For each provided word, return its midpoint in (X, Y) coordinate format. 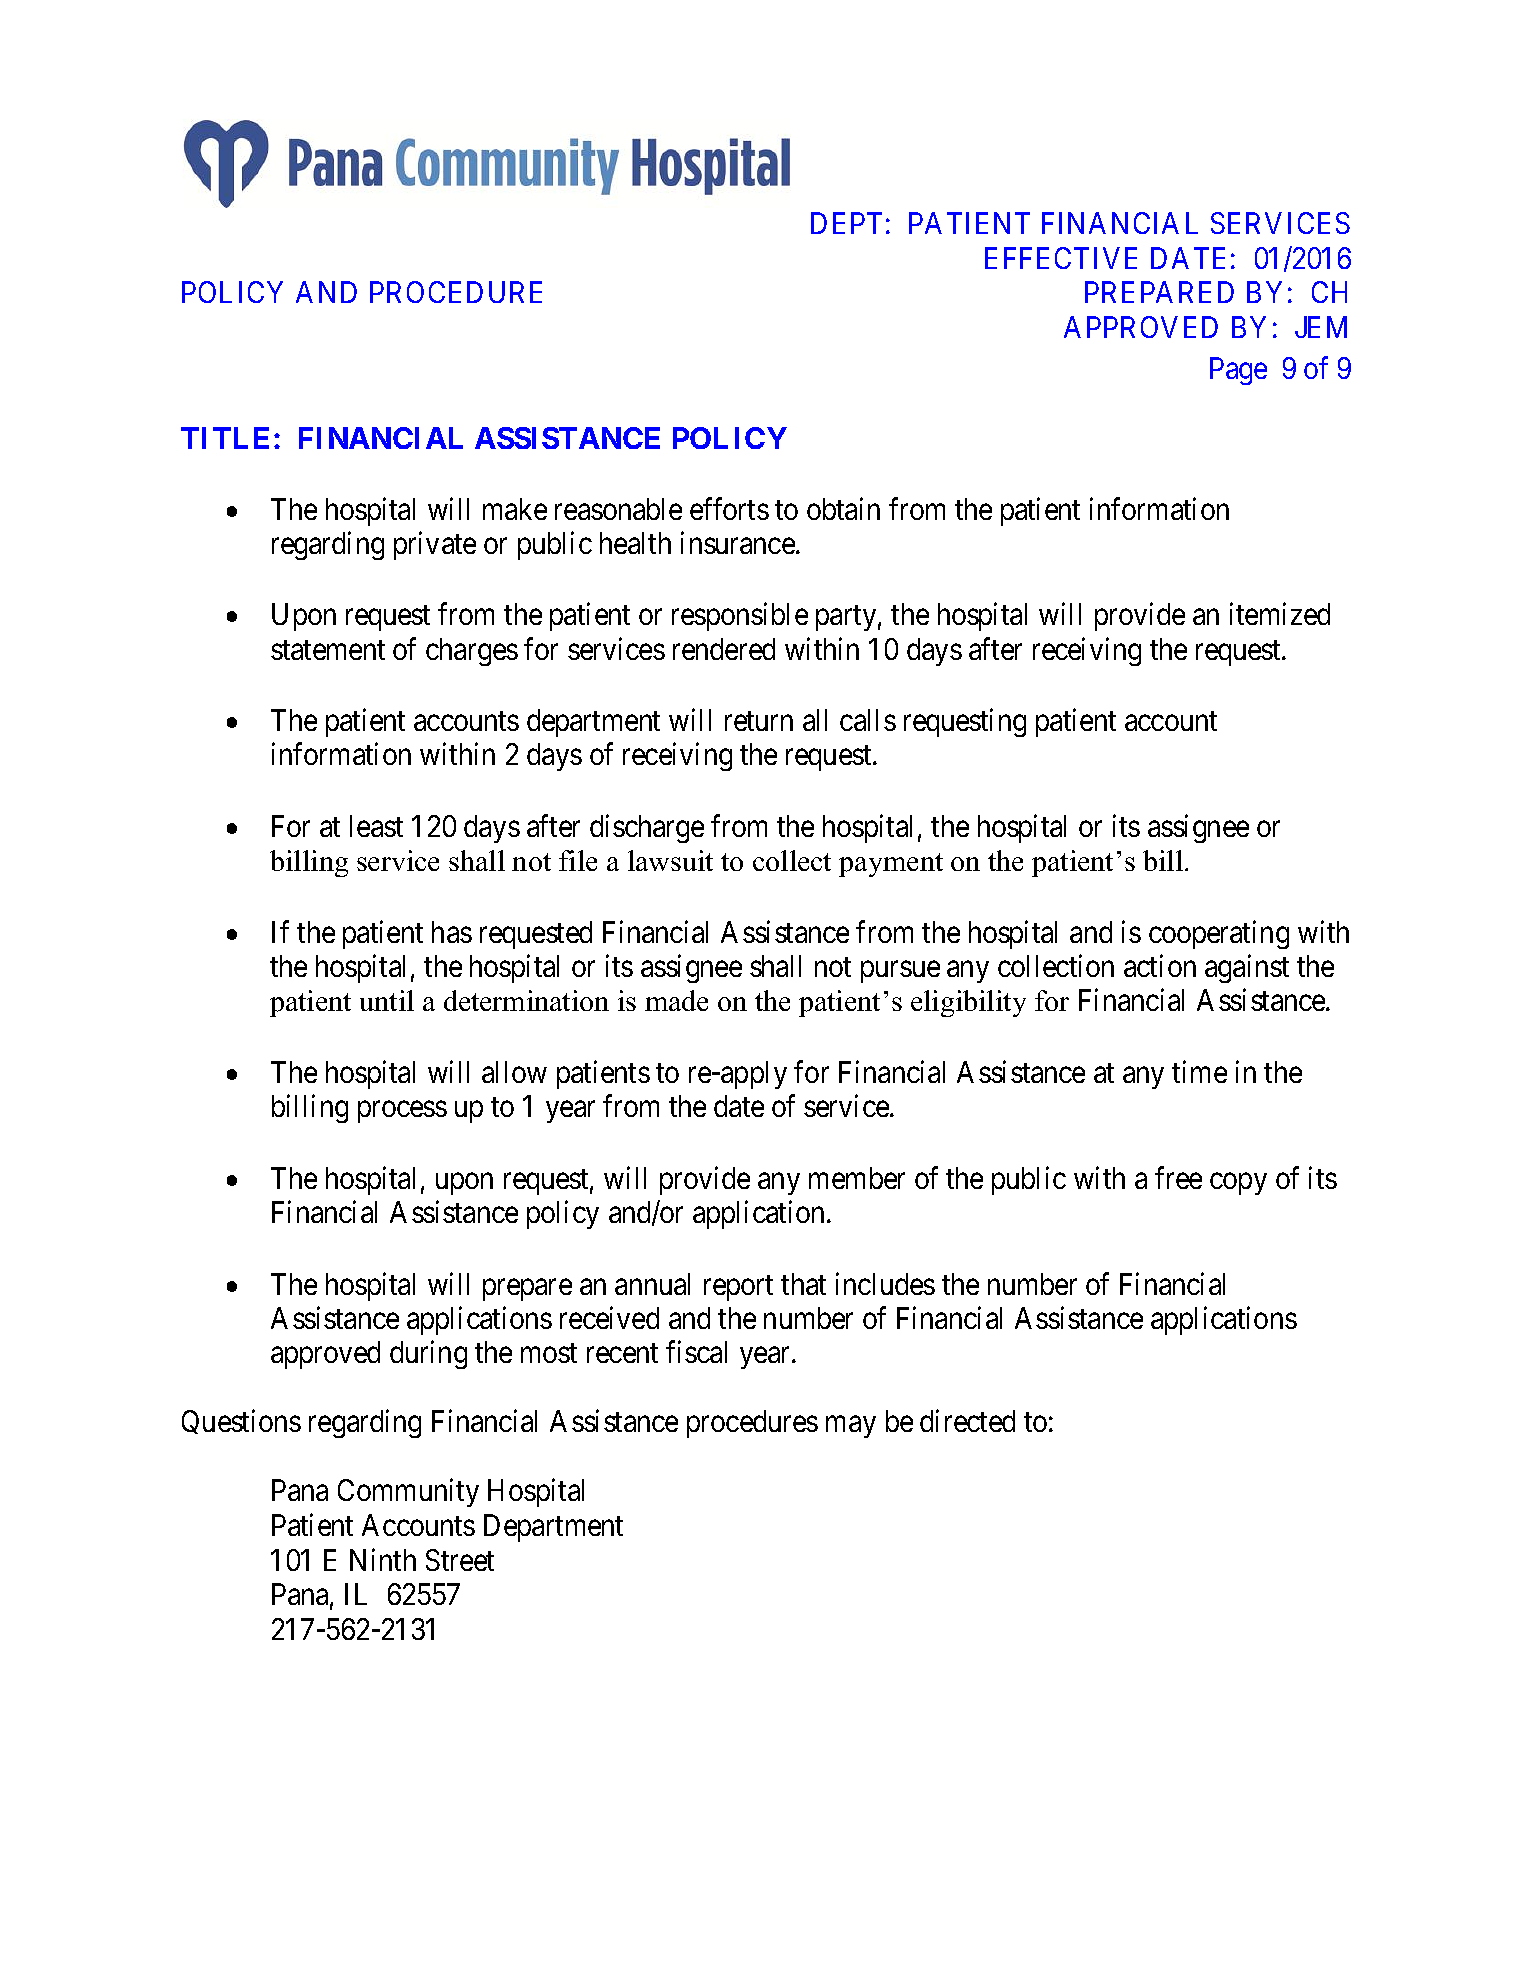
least (376, 826)
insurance (739, 542)
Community (408, 1493)
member (857, 1178)
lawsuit (670, 860)
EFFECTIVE (1061, 258)
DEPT (846, 223)
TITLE (225, 438)
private (435, 545)
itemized (1280, 614)
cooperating (1219, 934)
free (1178, 1177)
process (402, 1112)
